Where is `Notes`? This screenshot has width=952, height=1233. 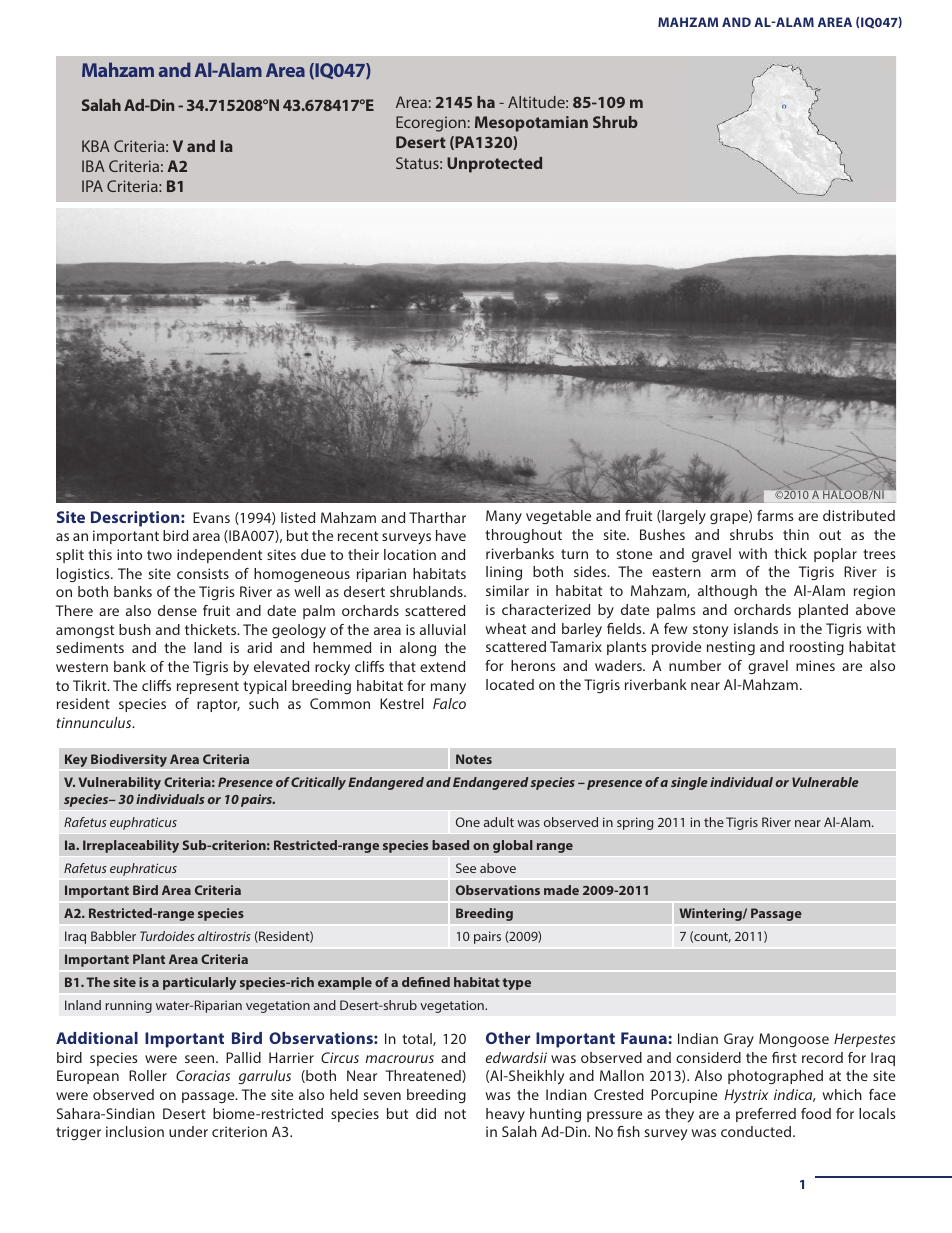 Notes is located at coordinates (474, 759).
